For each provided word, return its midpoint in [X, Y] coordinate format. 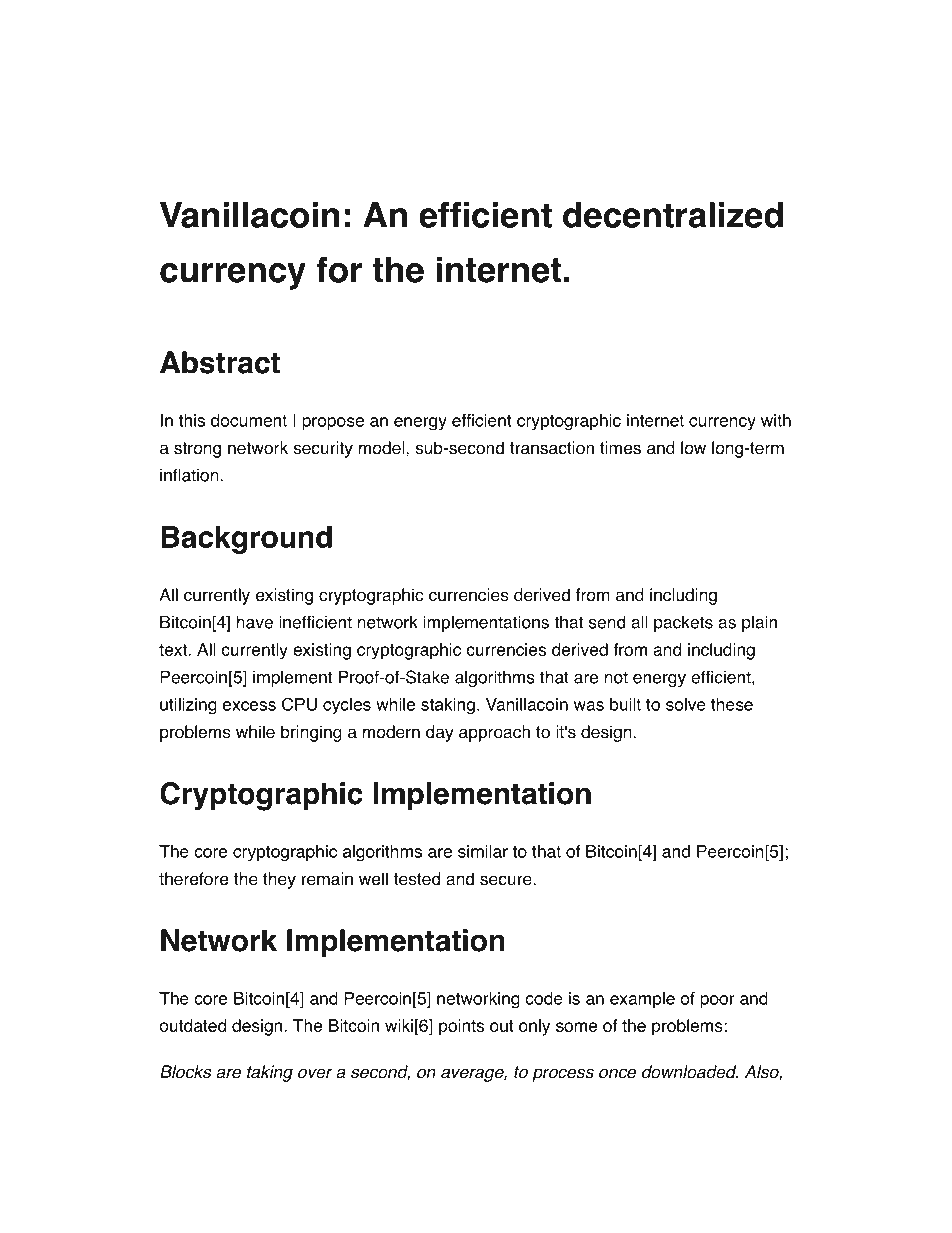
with [776, 420]
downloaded [690, 1072]
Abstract [220, 362]
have [255, 622]
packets [683, 623]
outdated [192, 1025]
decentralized [673, 215]
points [461, 1027]
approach [494, 733]
